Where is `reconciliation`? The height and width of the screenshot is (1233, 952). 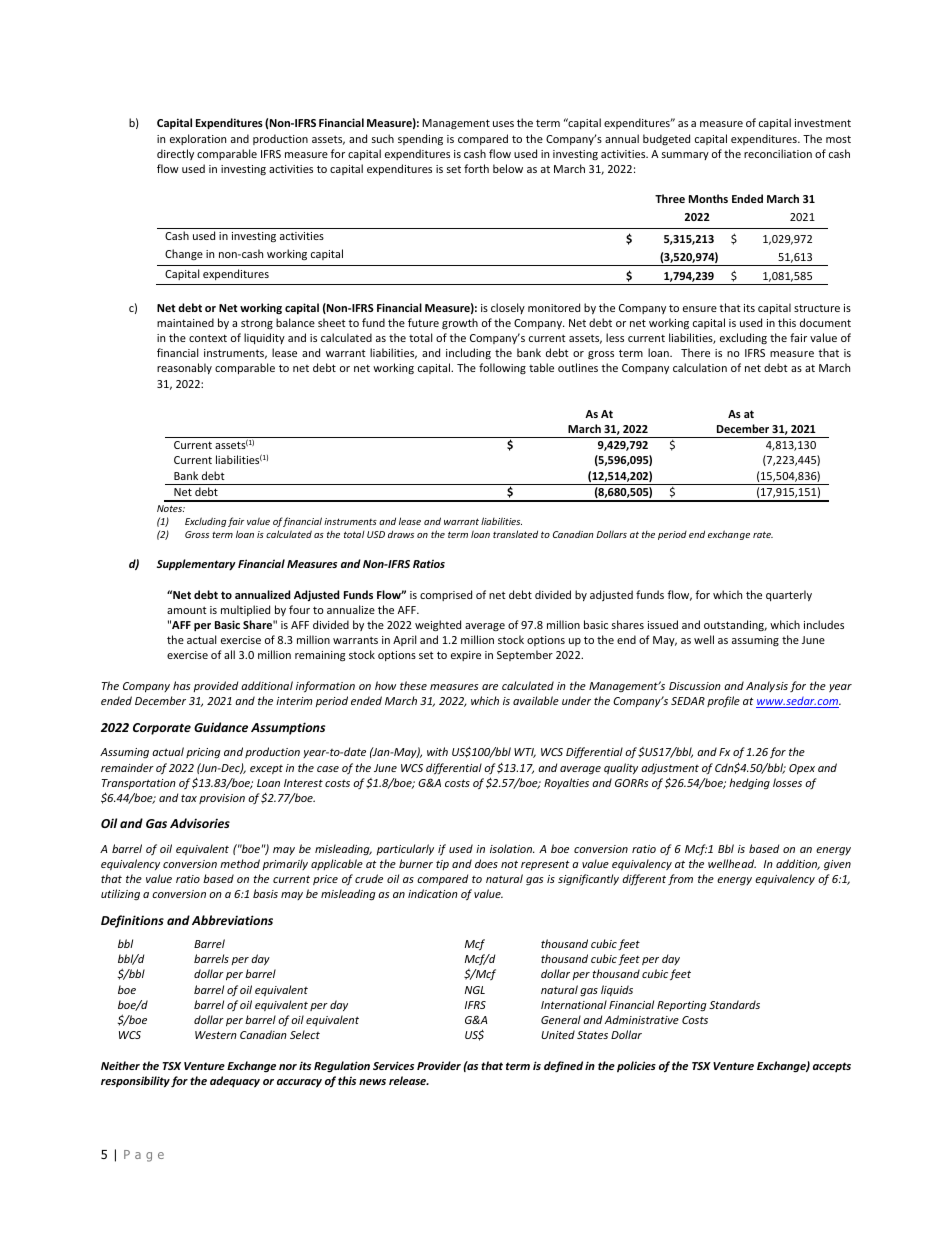 reconciliation is located at coordinates (778, 153).
